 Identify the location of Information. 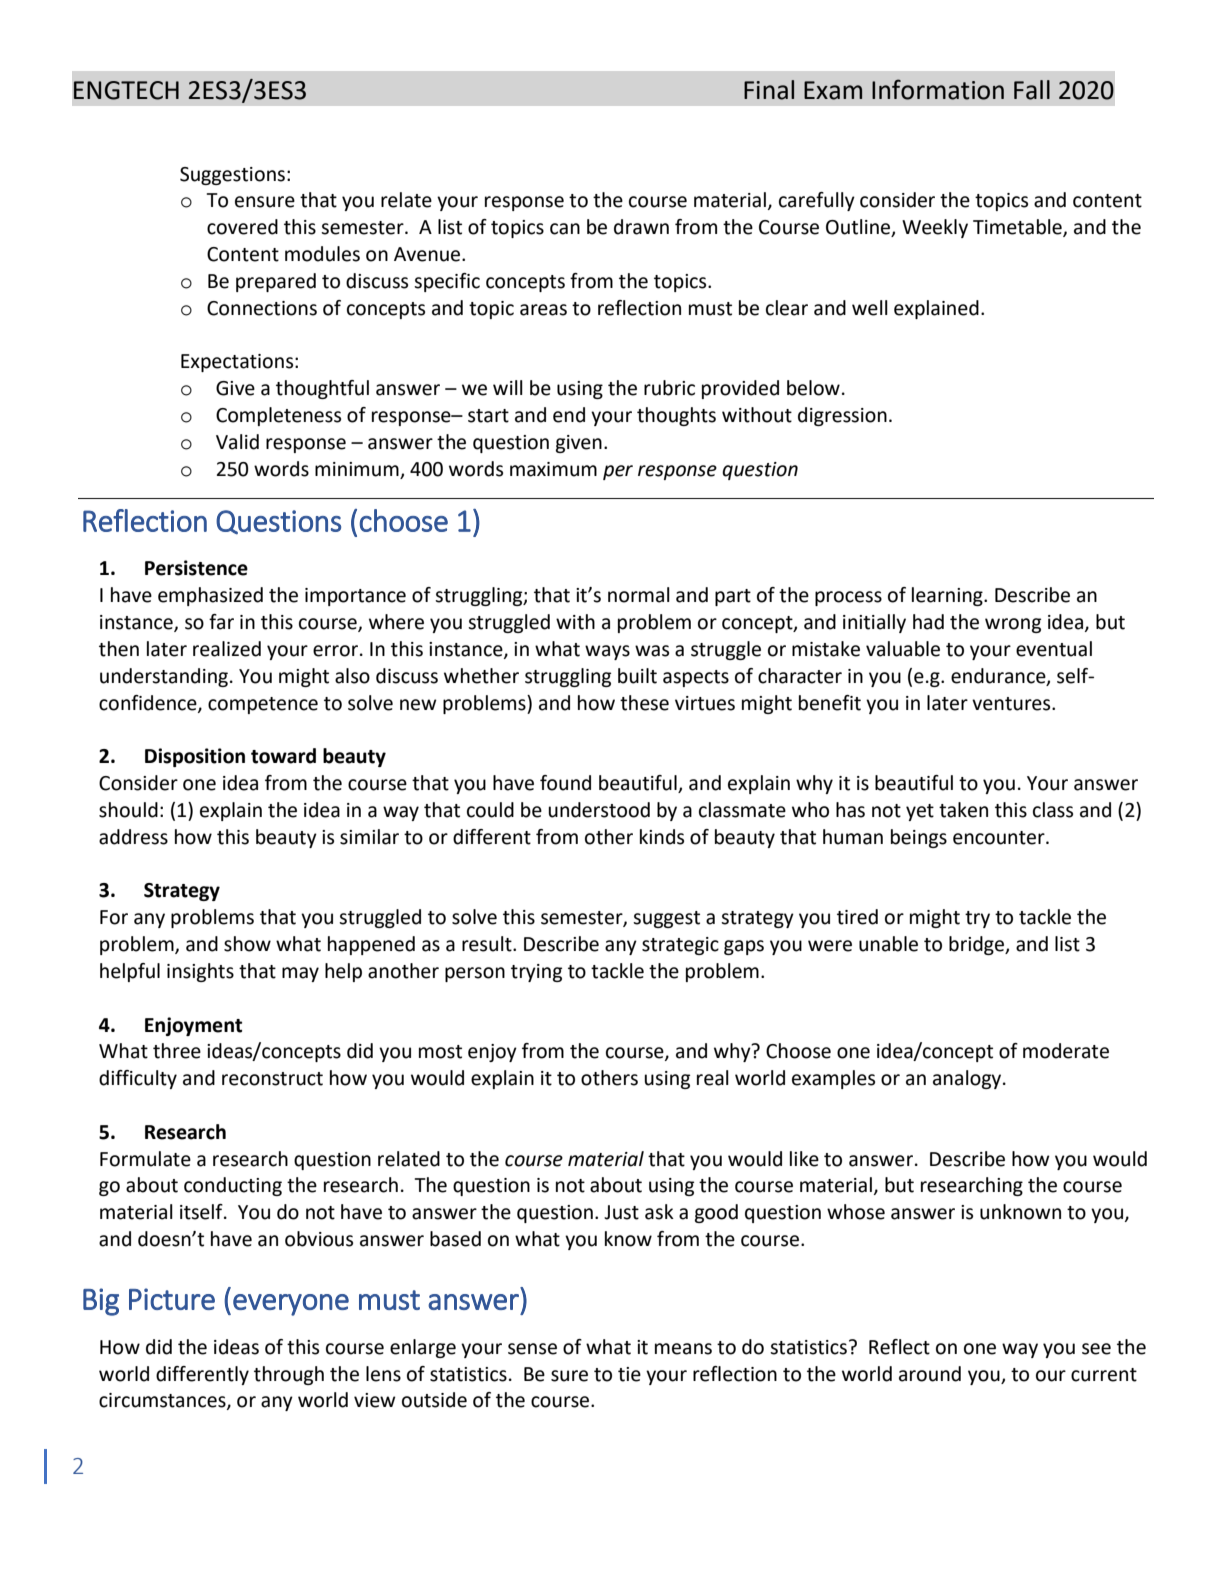
(938, 89).
